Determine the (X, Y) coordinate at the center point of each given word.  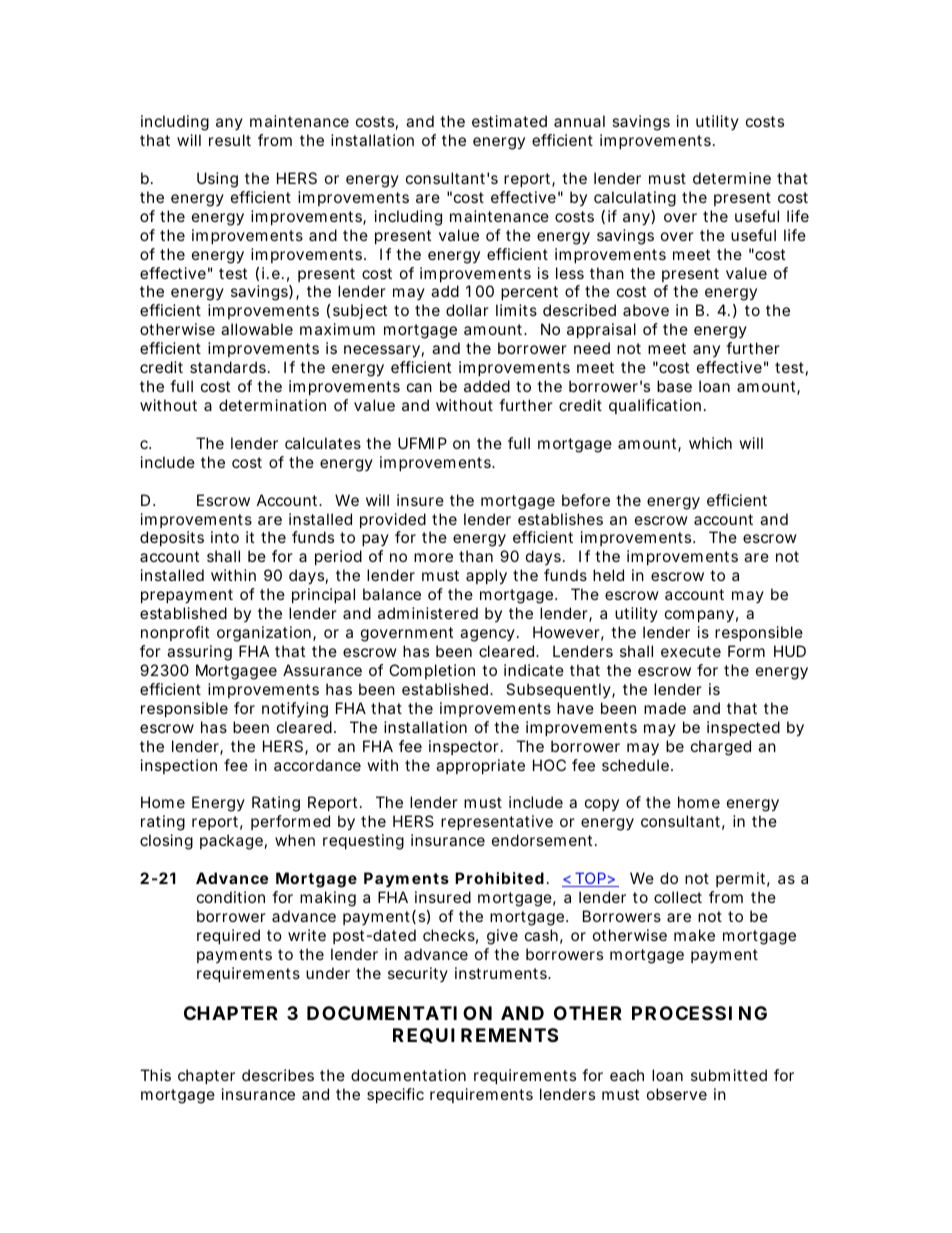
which (710, 443)
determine (732, 178)
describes (278, 1075)
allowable (257, 329)
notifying (295, 710)
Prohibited (499, 878)
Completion (432, 671)
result (230, 140)
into (225, 537)
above (646, 310)
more (433, 557)
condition (231, 897)
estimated (509, 121)
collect (678, 897)
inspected (743, 728)
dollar (467, 310)
